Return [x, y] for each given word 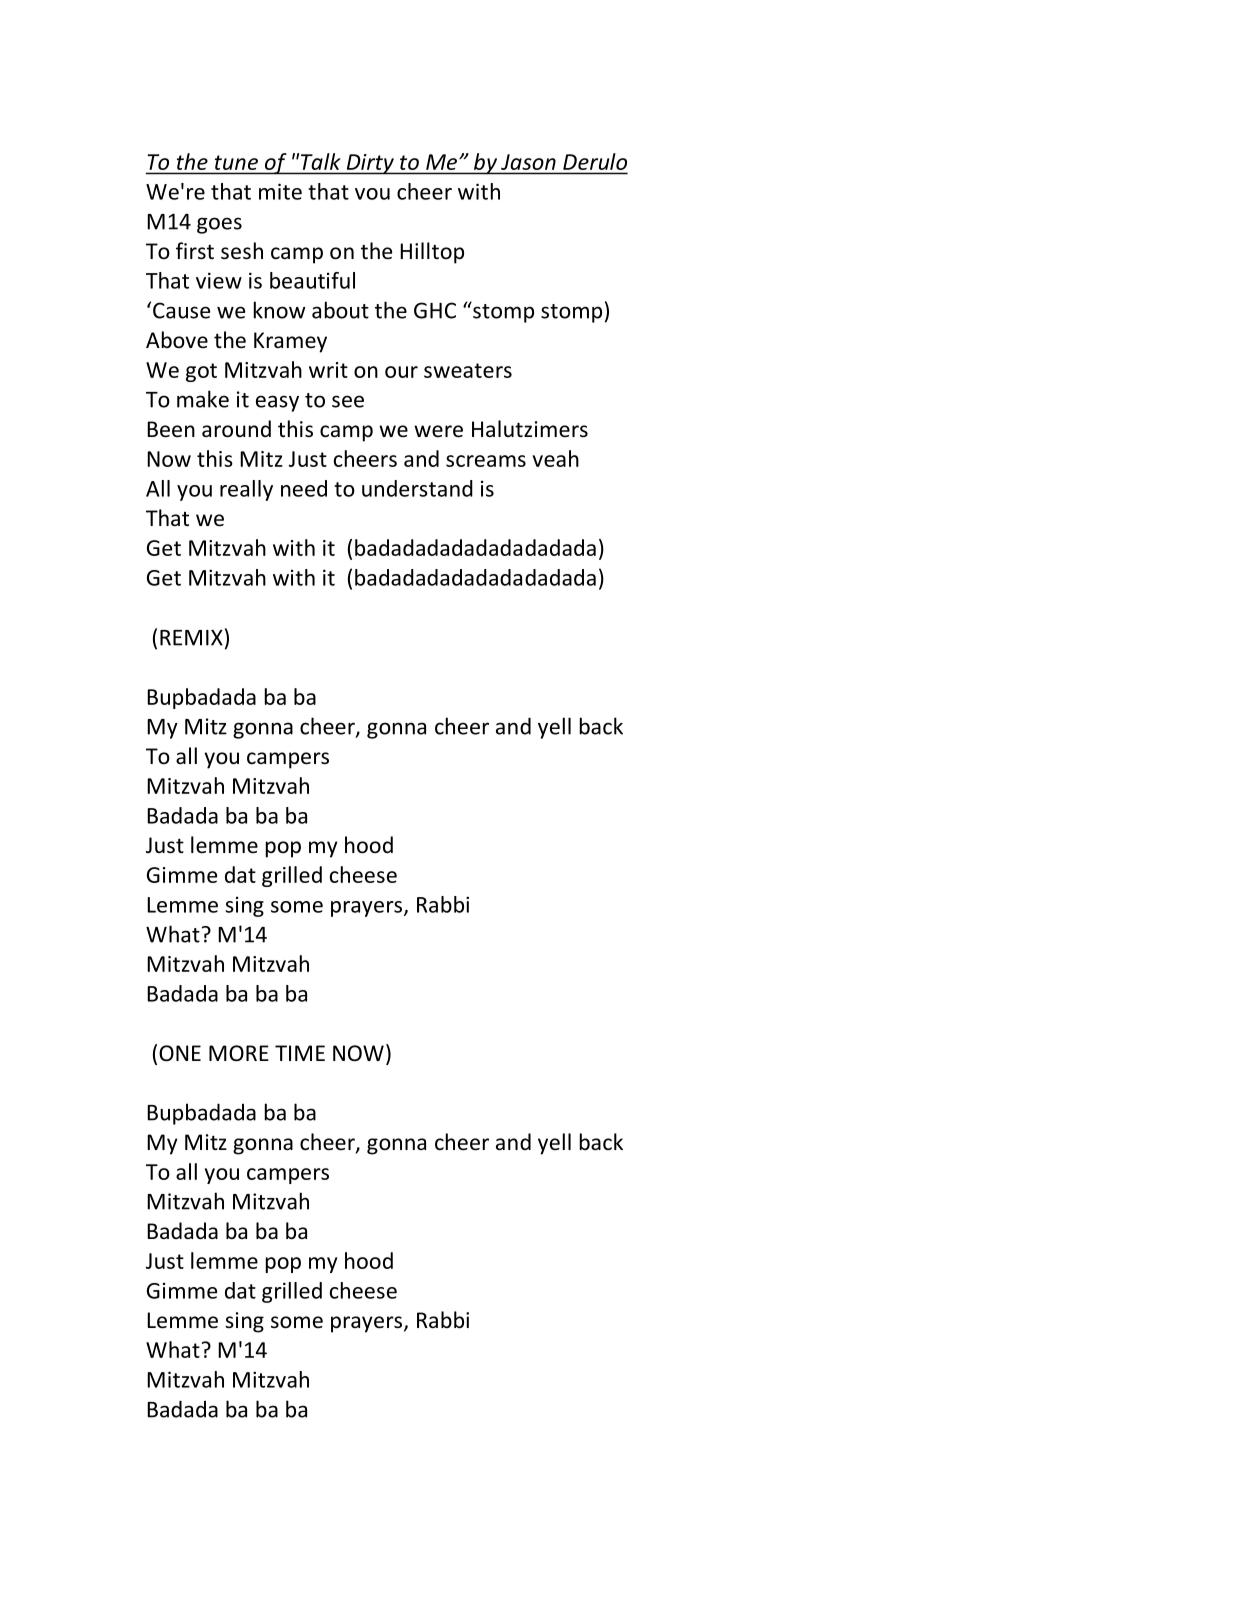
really [246, 490]
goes [219, 225]
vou [372, 194]
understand [417, 488]
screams [486, 461]
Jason [528, 162]
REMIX [191, 638]
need [304, 488]
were [438, 431]
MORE [239, 1053]
